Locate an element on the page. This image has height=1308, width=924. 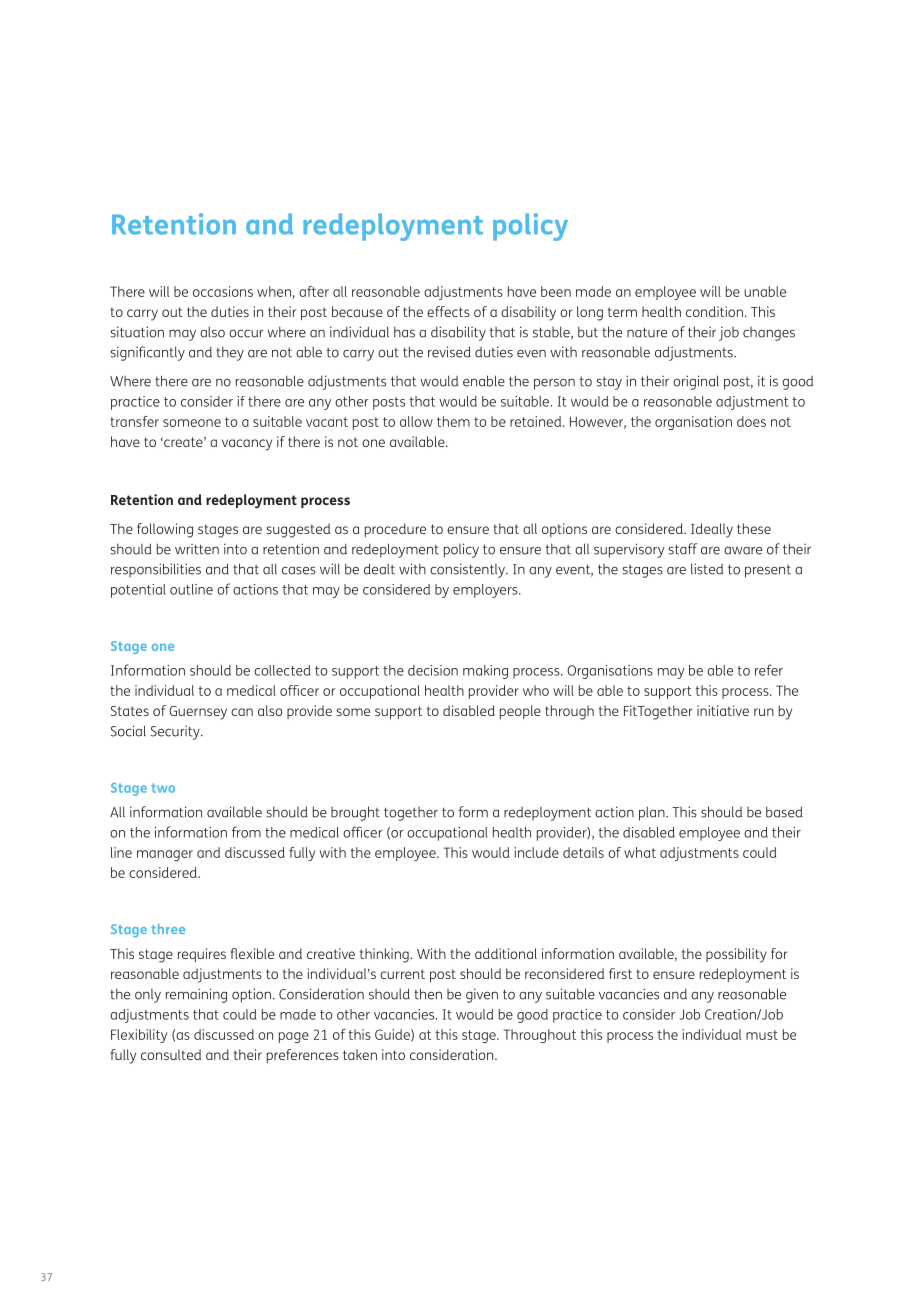
written is located at coordinates (197, 549).
